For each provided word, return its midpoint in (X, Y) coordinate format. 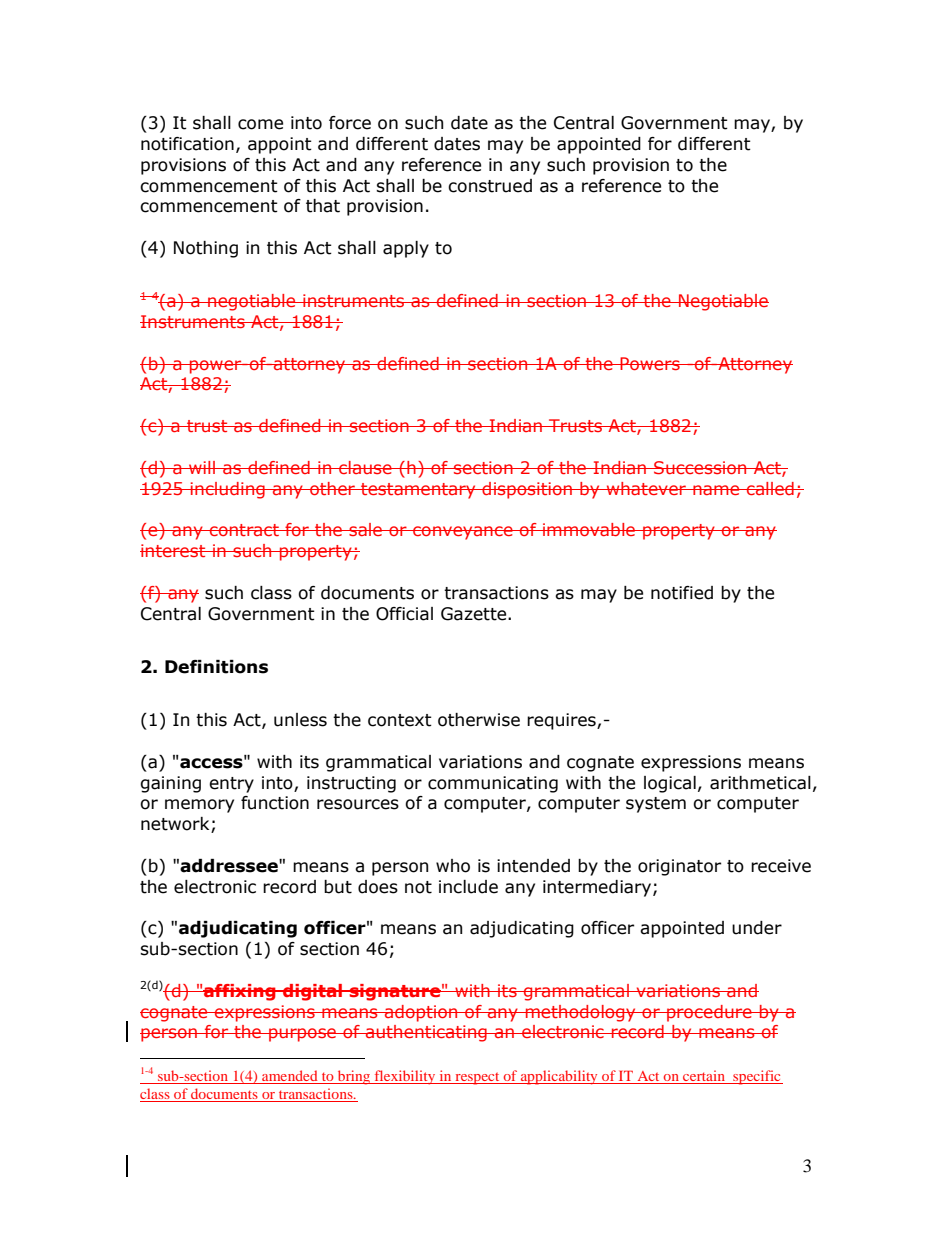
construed (490, 186)
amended (290, 1077)
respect (477, 1078)
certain (704, 1077)
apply (406, 249)
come (260, 124)
